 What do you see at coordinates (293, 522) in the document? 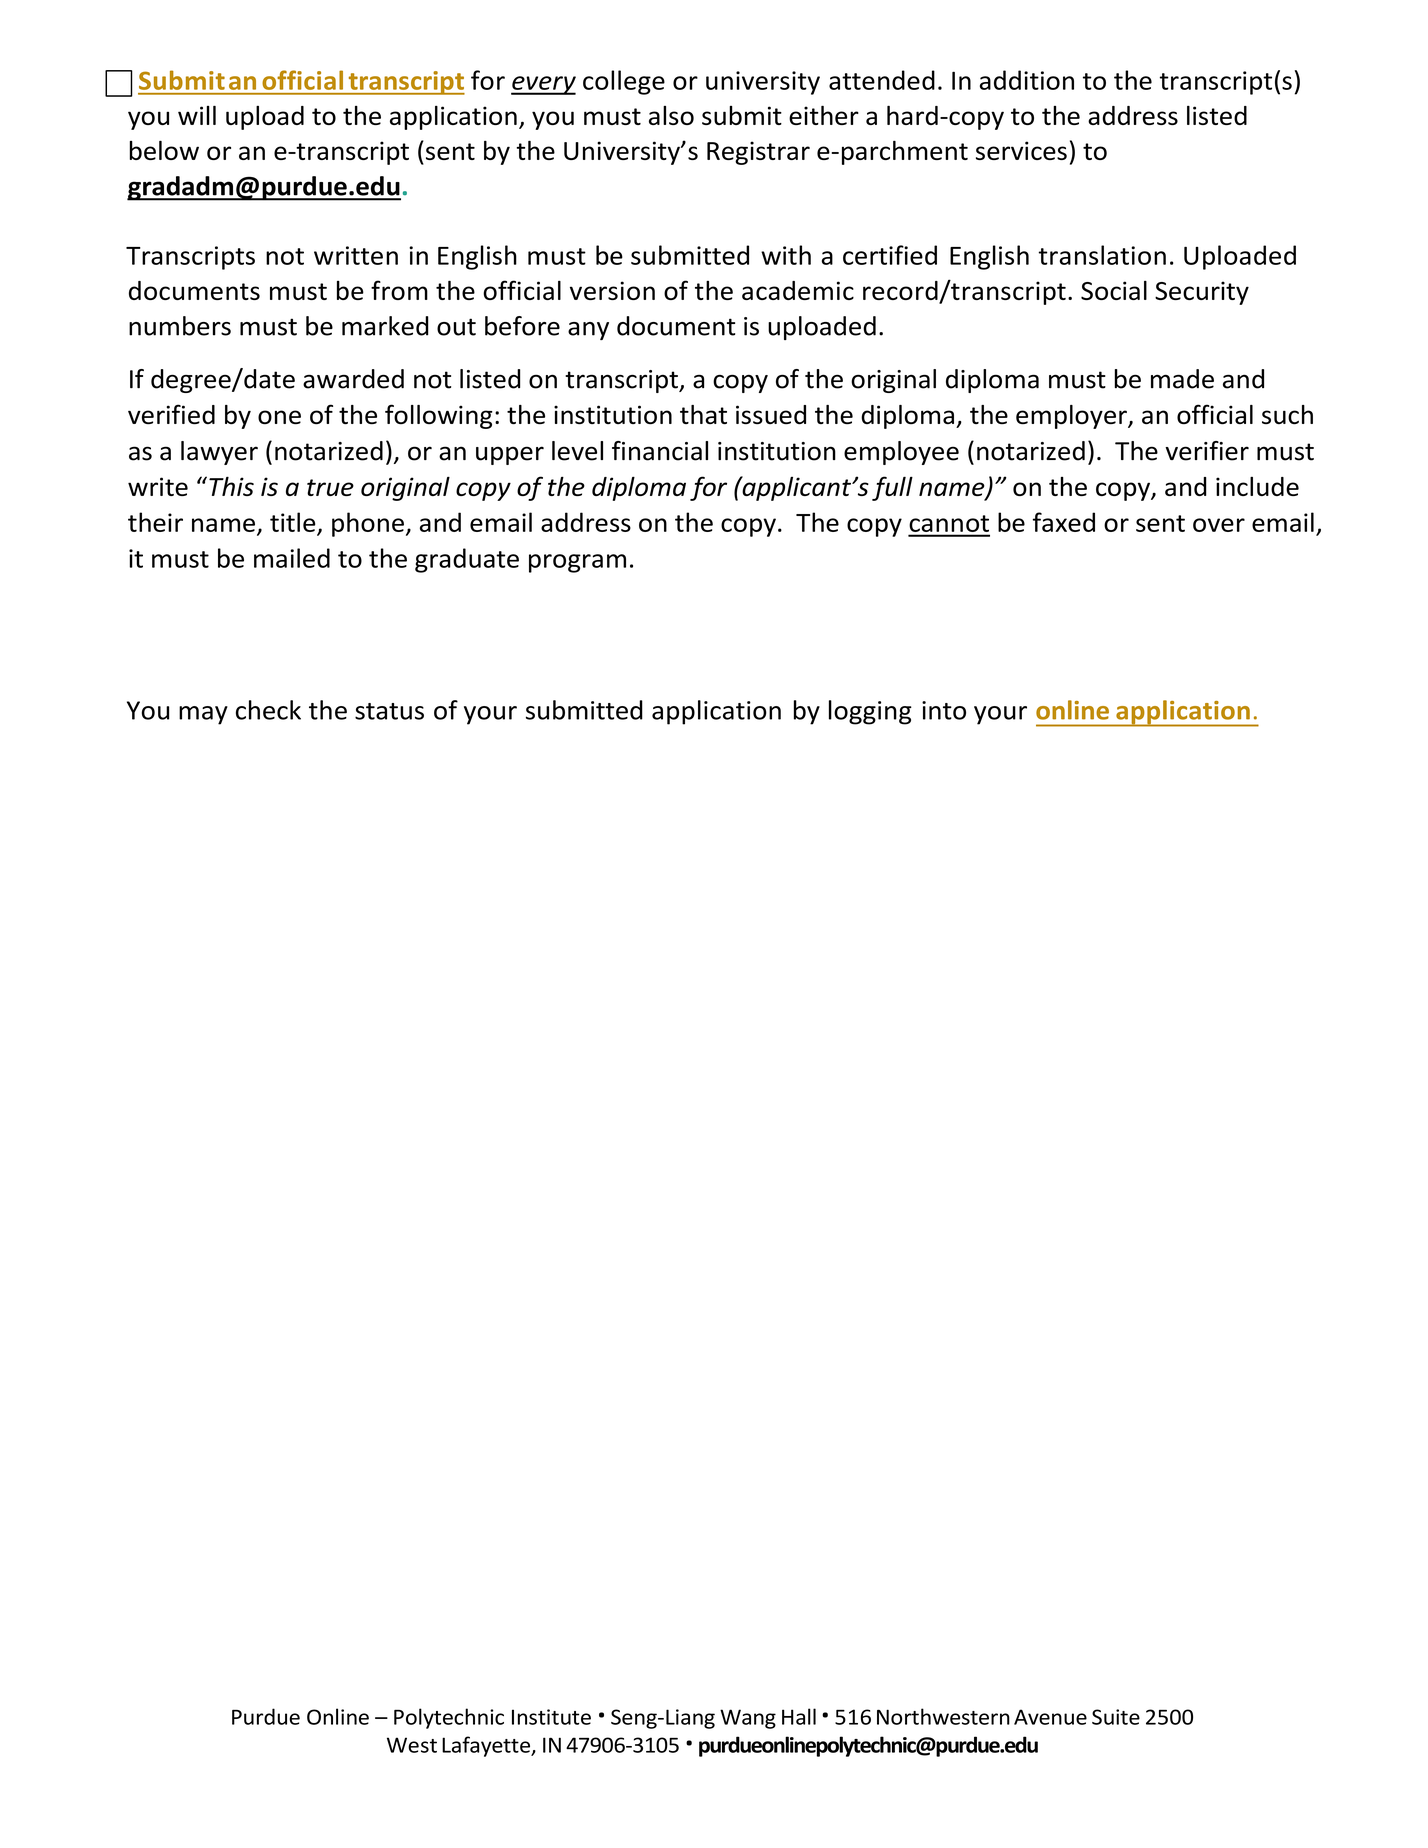
I see `title` at bounding box center [293, 522].
